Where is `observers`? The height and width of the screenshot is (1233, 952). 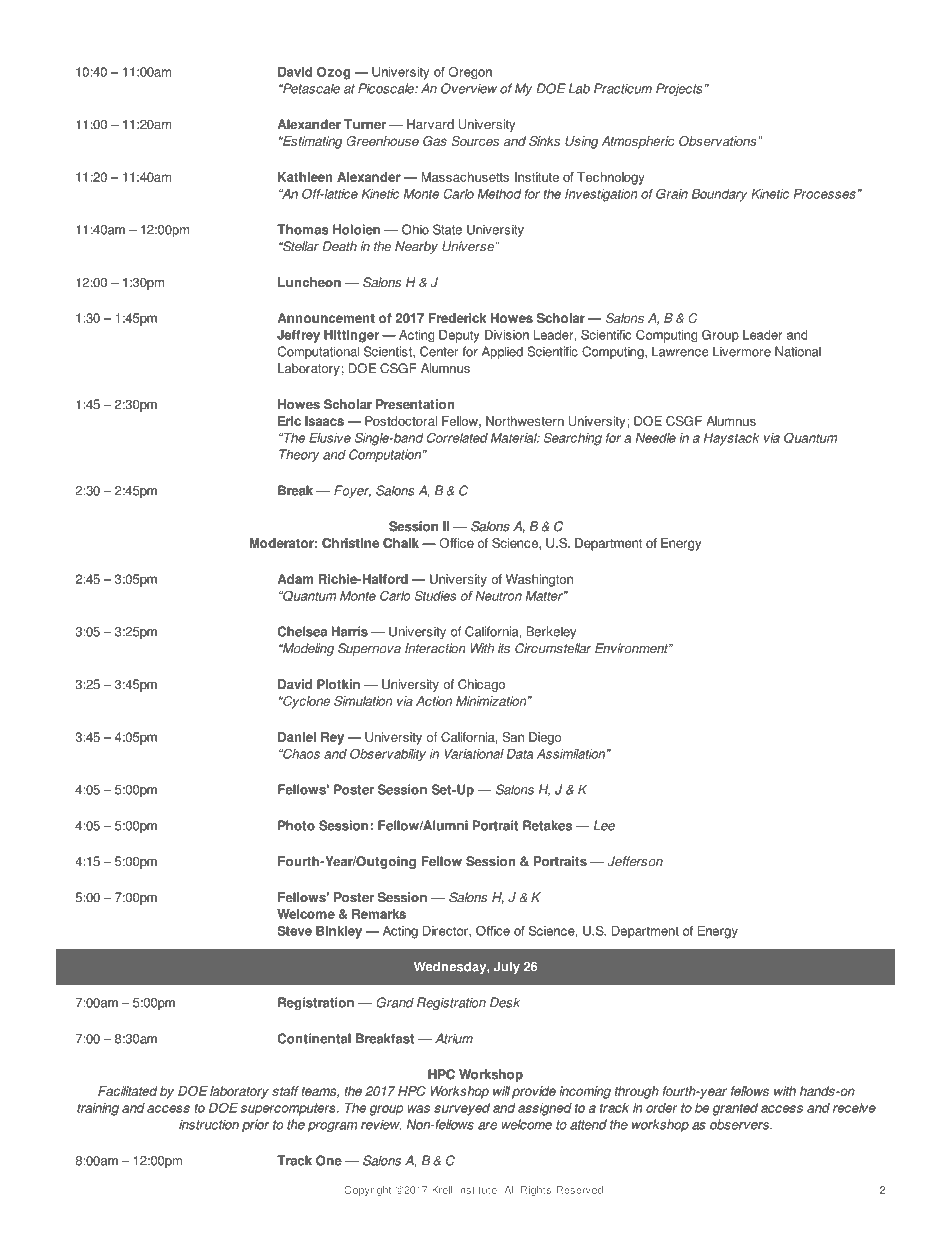 observers is located at coordinates (740, 1124).
